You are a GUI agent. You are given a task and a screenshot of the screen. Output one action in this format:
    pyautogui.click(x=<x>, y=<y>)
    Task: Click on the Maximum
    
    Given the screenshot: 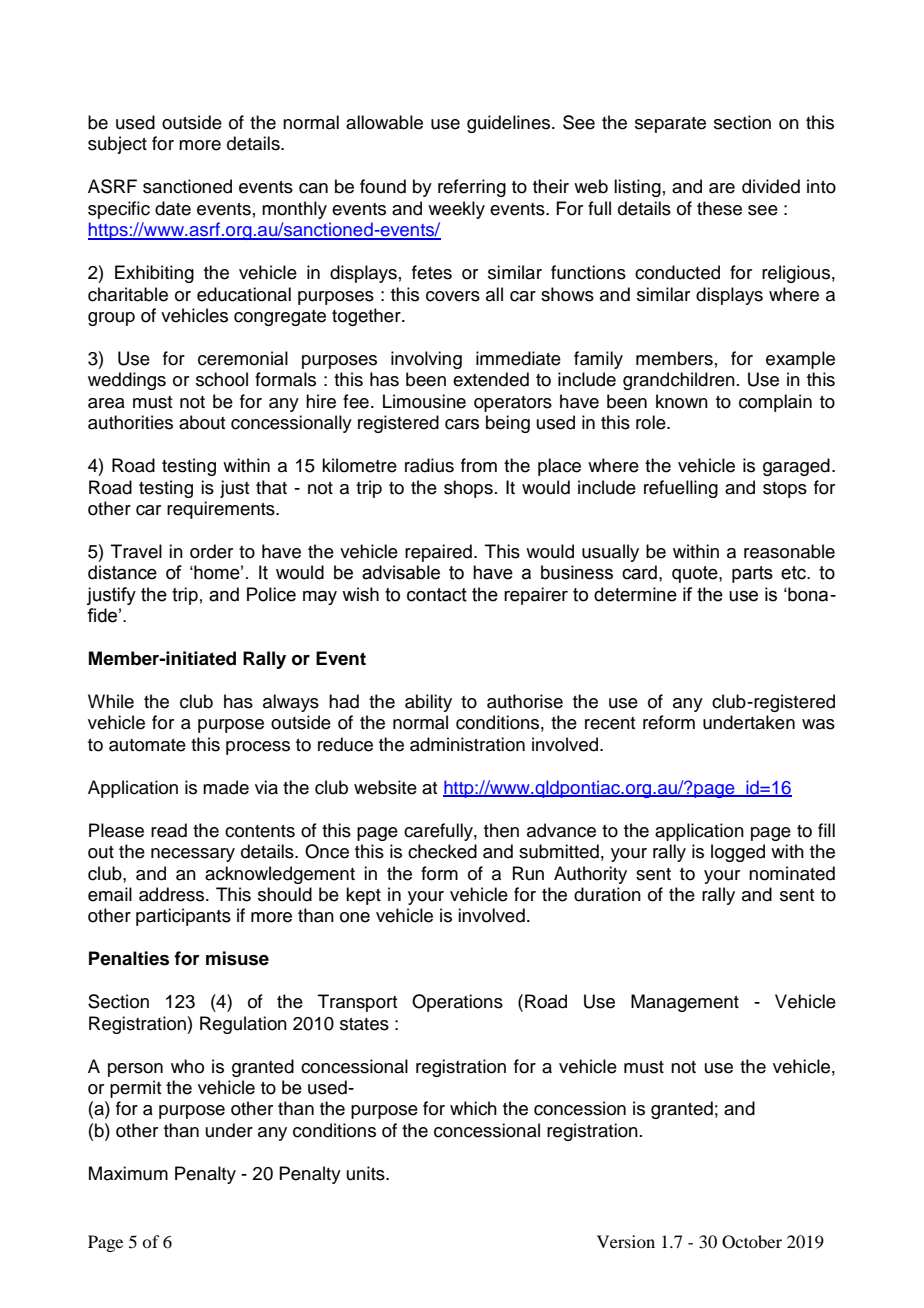 What is the action you would take?
    pyautogui.click(x=128, y=1173)
